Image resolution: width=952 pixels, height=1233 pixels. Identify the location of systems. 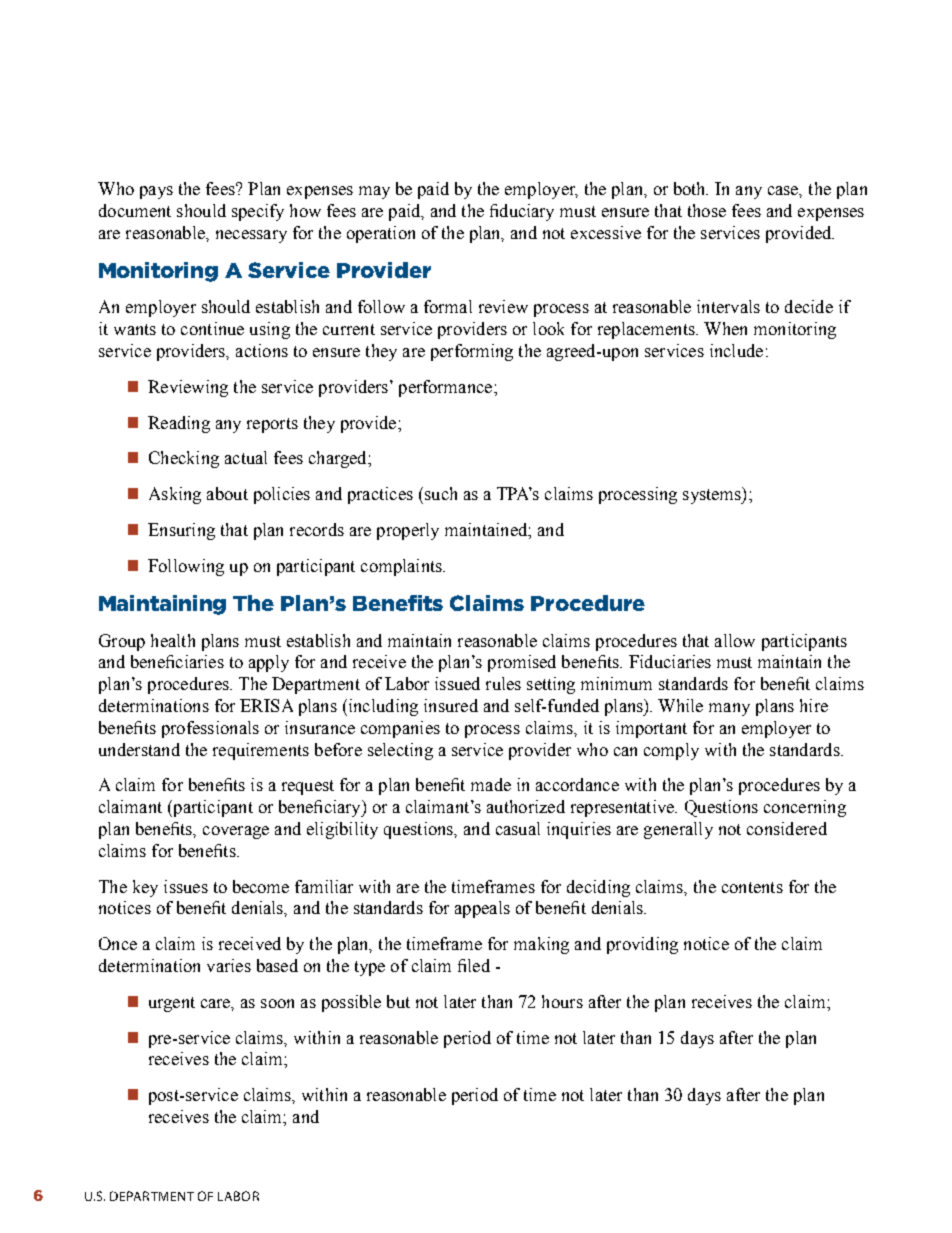
(713, 495).
